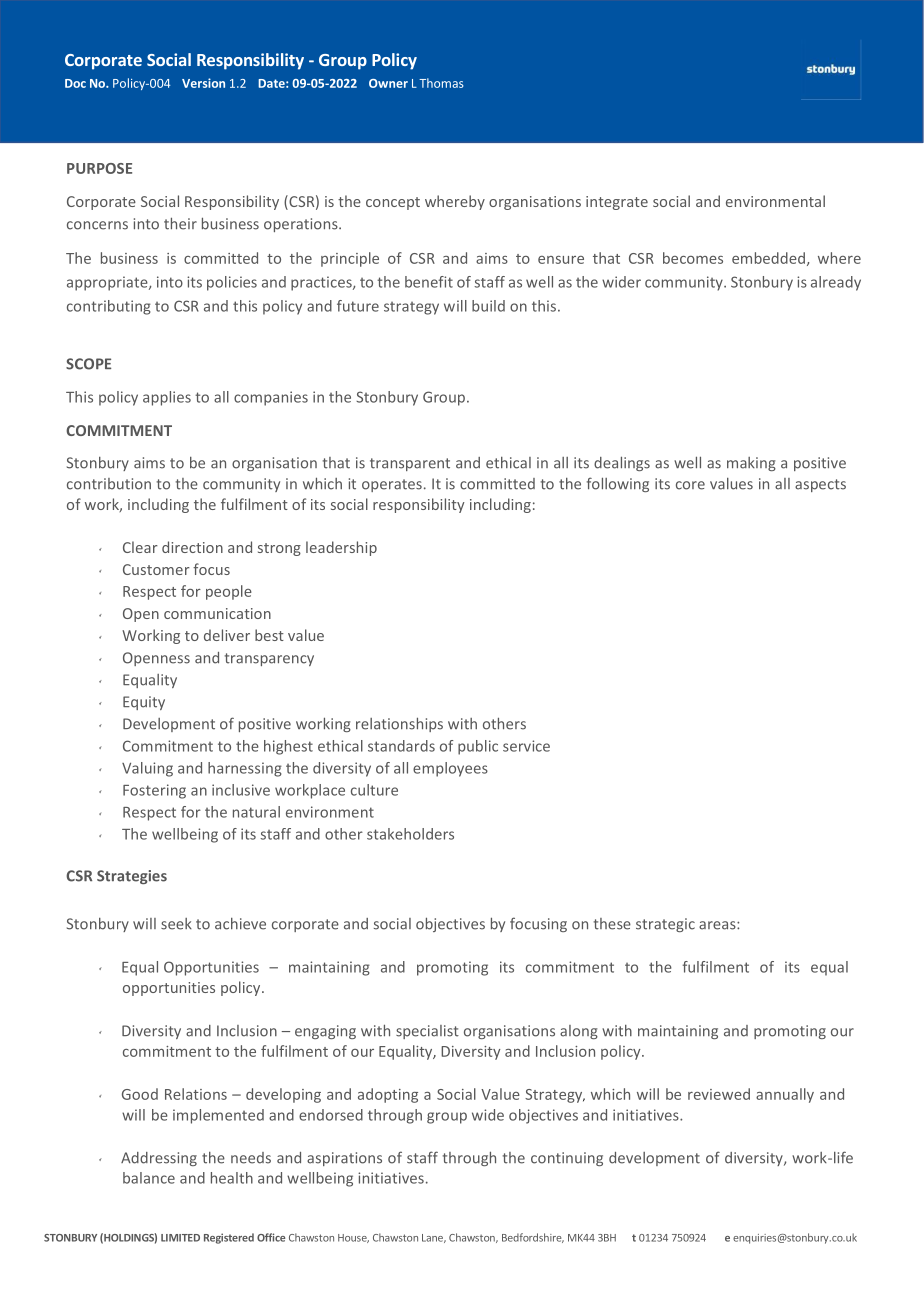  Describe the element at coordinates (617, 203) in the page. I see `integrate` at that location.
